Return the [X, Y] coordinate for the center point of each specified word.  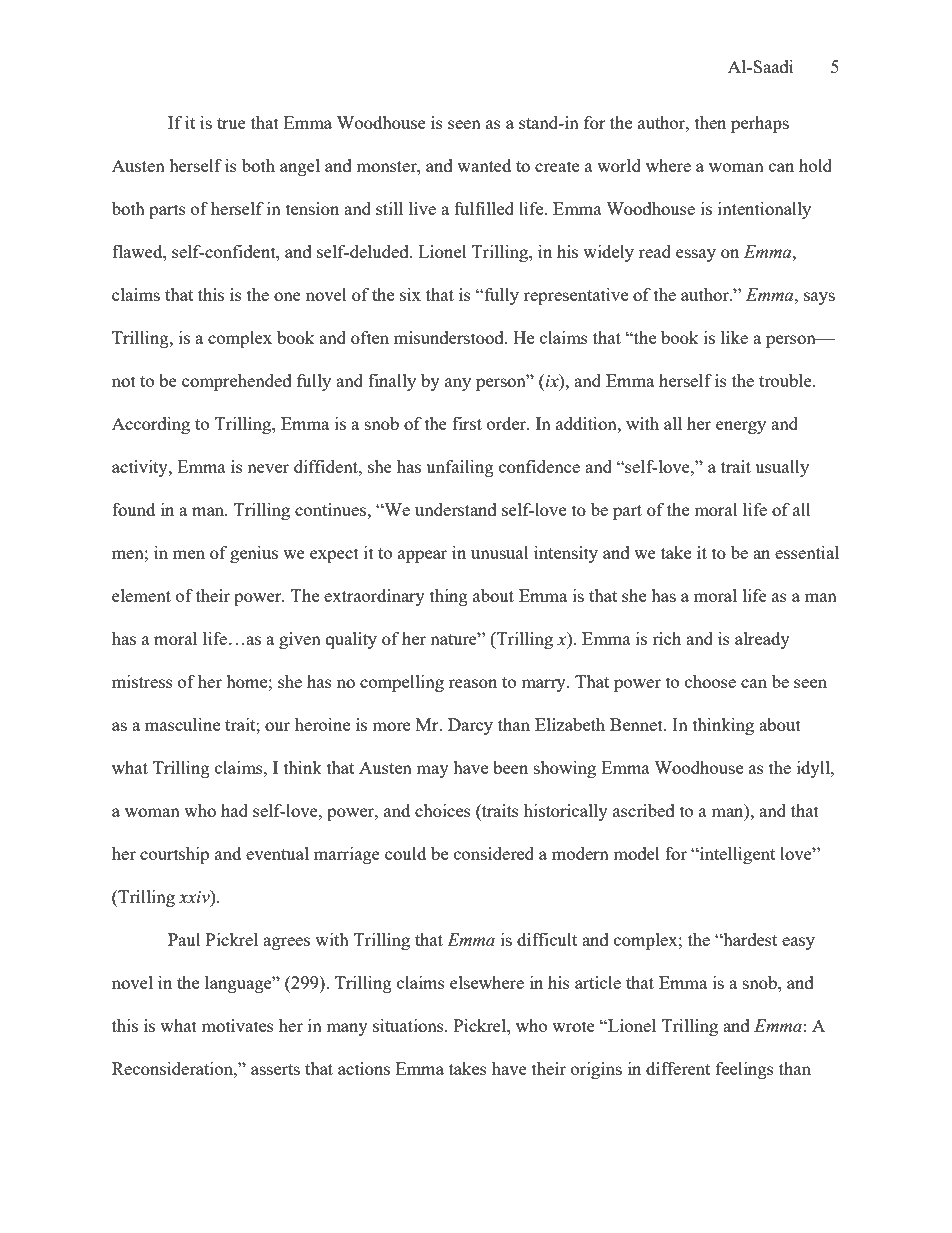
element [141, 595]
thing [449, 597]
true [231, 123]
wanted [484, 165]
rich [666, 638]
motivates [237, 1025]
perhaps [760, 124]
